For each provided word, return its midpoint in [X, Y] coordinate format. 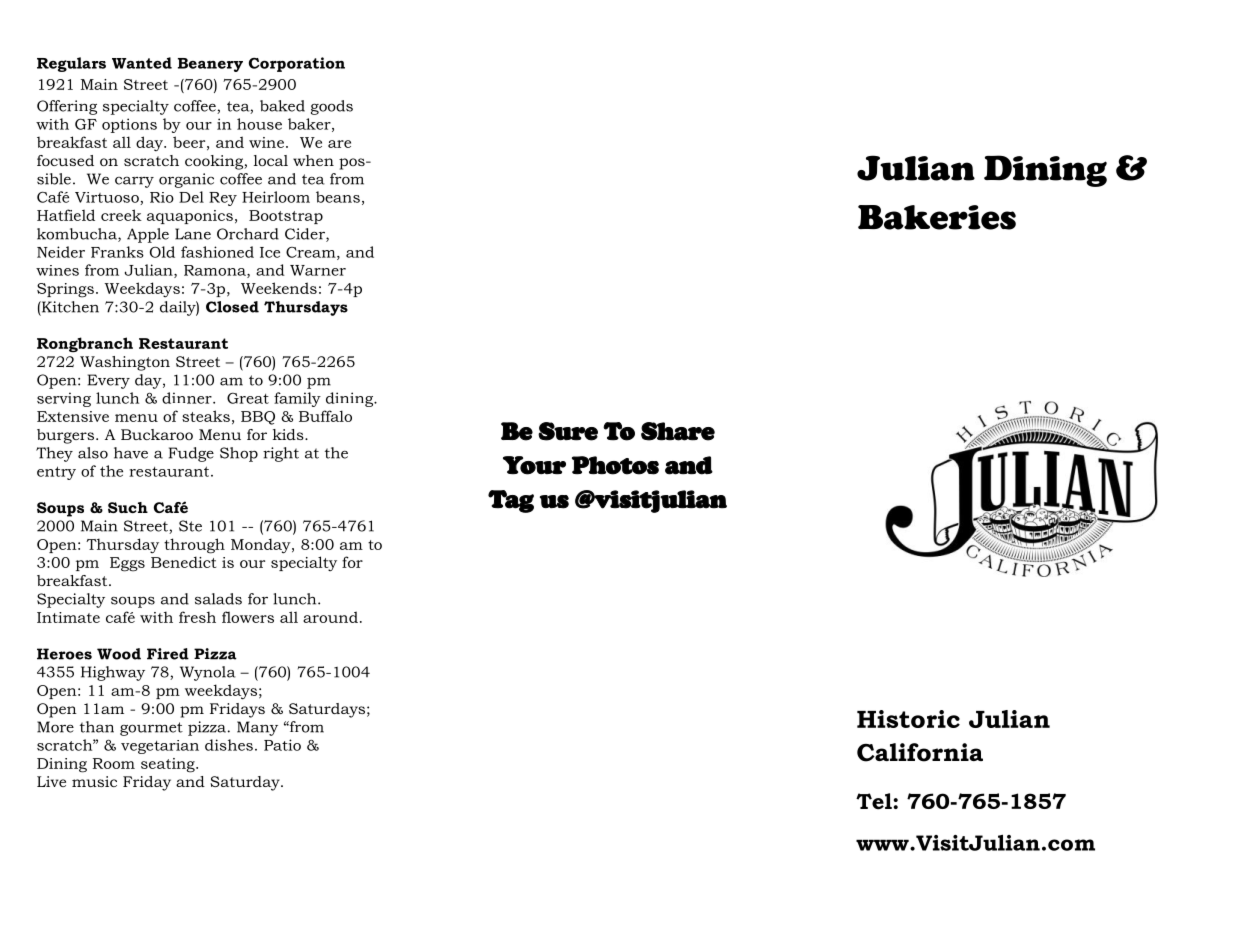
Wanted [142, 63]
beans [338, 197]
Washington [125, 363]
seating [169, 765]
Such [128, 507]
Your [534, 465]
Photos [615, 465]
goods [332, 107]
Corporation [297, 64]
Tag [511, 501]
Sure [568, 431]
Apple [148, 235]
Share [678, 431]
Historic [908, 719]
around [330, 617]
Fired [168, 654]
